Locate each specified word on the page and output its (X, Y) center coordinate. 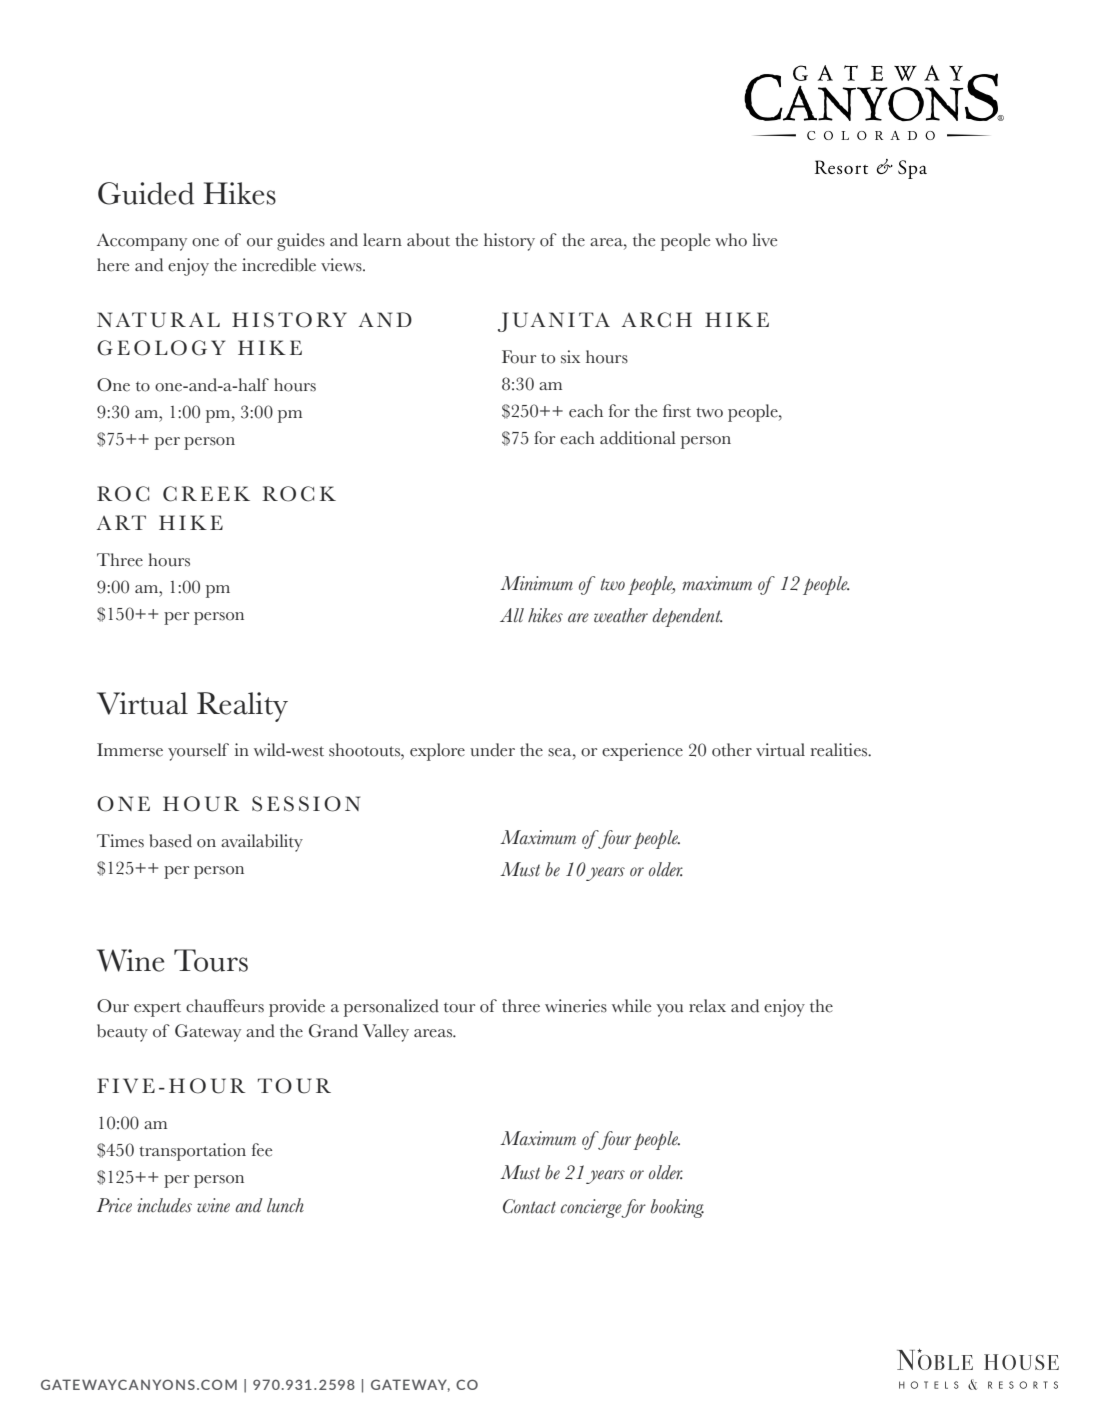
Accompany (142, 242)
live (764, 240)
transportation (192, 1152)
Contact (529, 1206)
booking (677, 1208)
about (428, 240)
